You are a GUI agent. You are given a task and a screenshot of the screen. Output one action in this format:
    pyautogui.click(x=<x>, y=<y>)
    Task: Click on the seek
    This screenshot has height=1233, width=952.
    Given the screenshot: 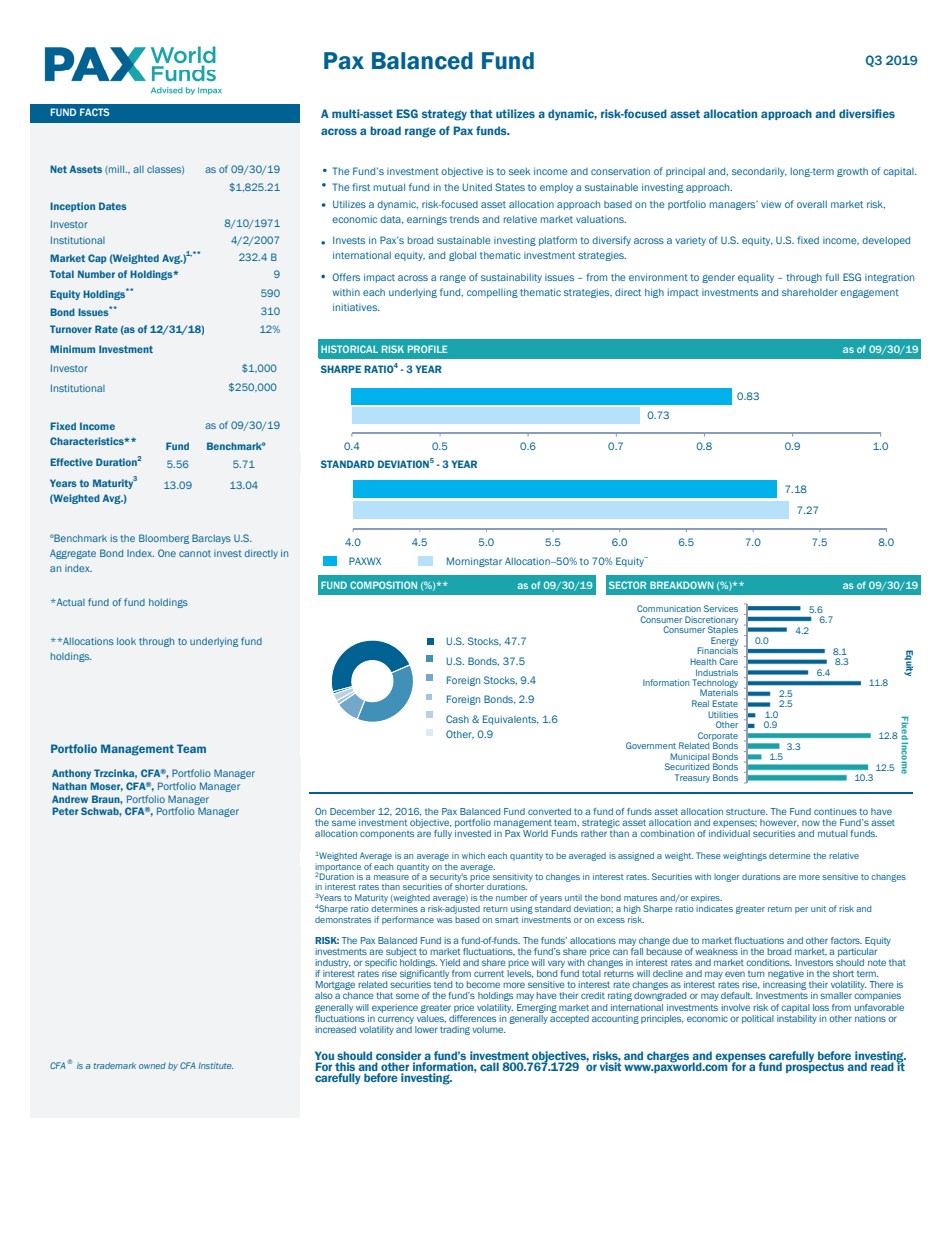 What is the action you would take?
    pyautogui.click(x=519, y=171)
